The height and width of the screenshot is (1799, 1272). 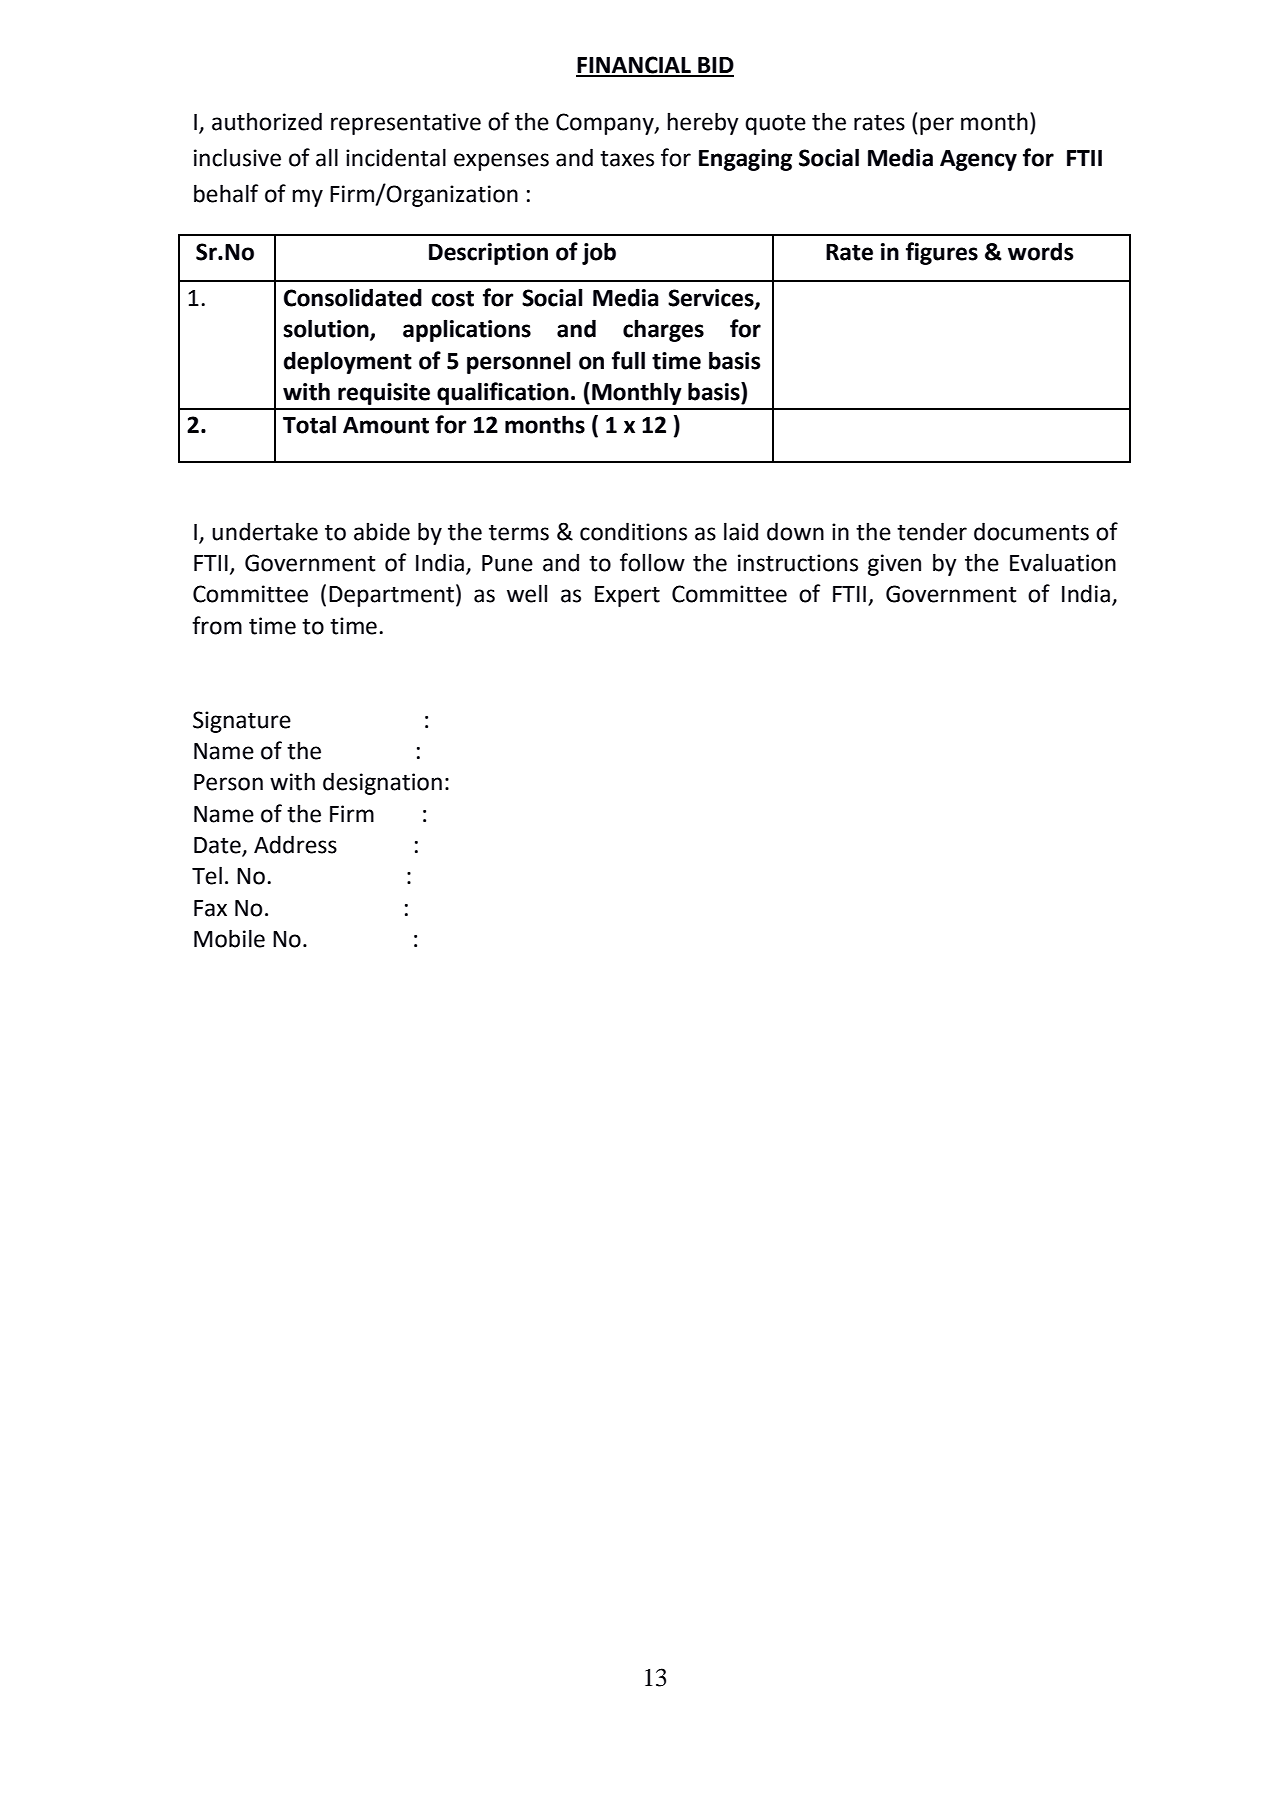 I want to click on all, so click(x=327, y=157).
